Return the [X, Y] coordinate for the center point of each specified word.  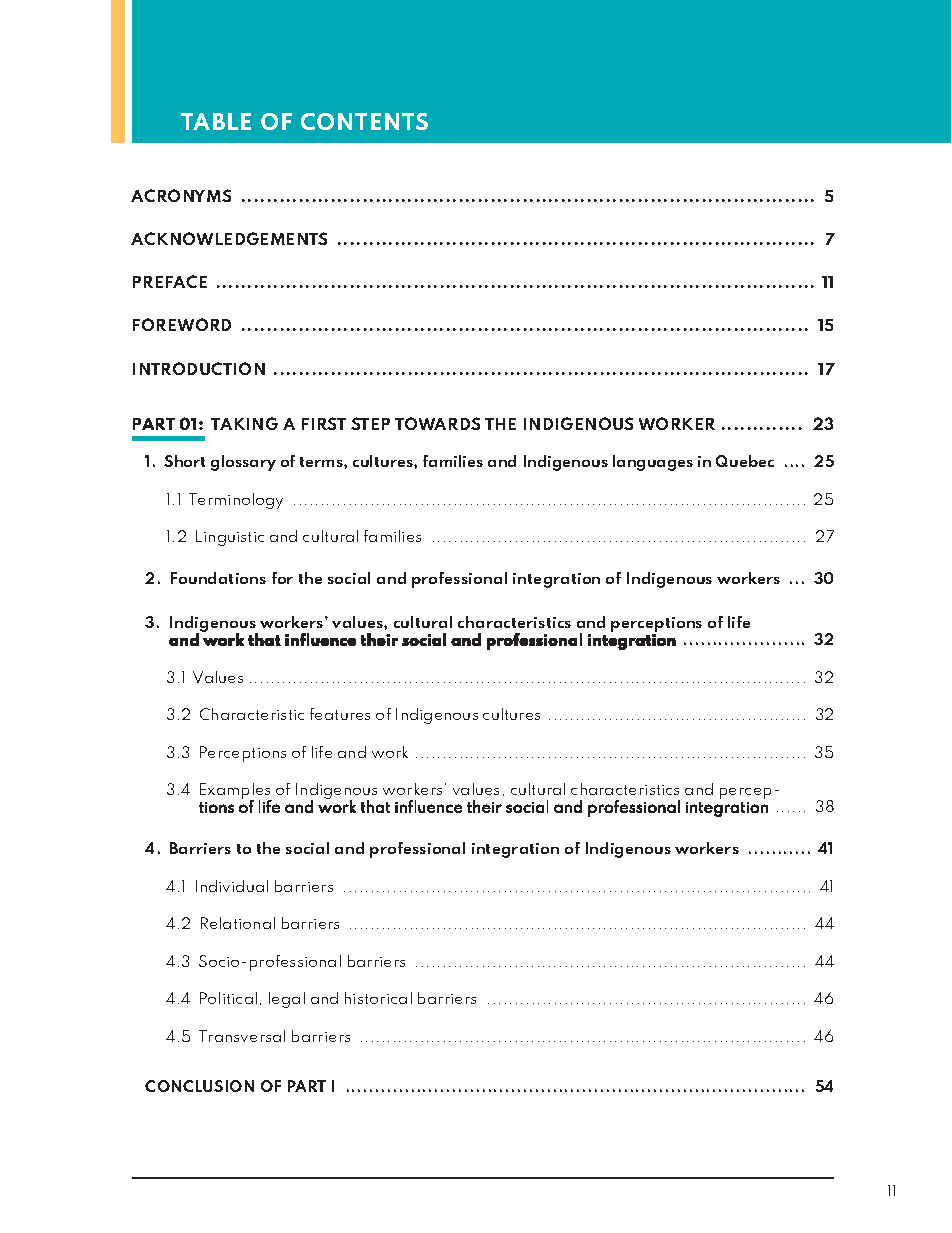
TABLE [216, 121]
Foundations [218, 578]
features [340, 714]
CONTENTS [364, 121]
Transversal [242, 1036]
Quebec [745, 461]
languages [653, 463]
